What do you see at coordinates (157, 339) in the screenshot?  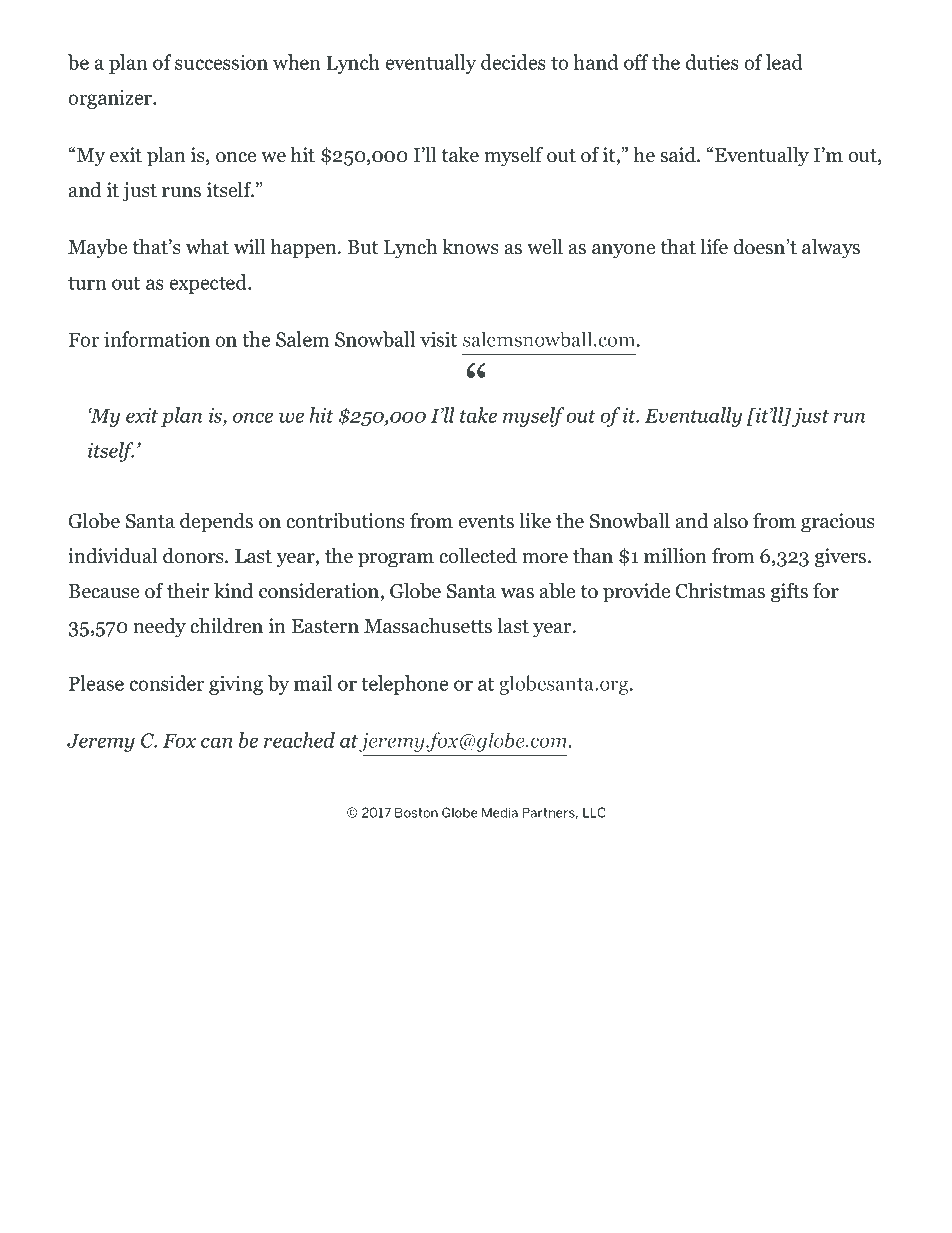 I see `information` at bounding box center [157, 339].
